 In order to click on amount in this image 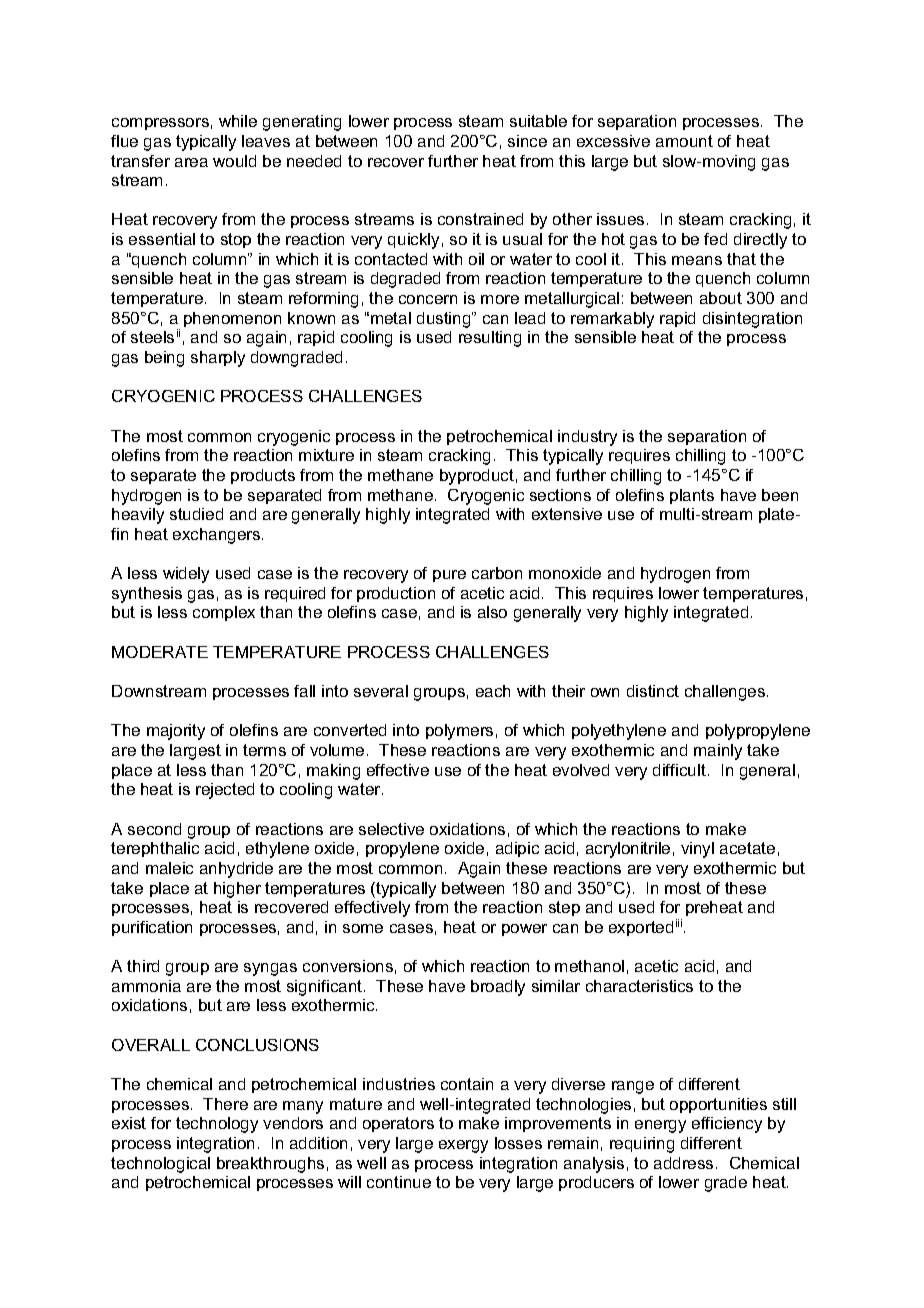, I will do `click(684, 141)`.
